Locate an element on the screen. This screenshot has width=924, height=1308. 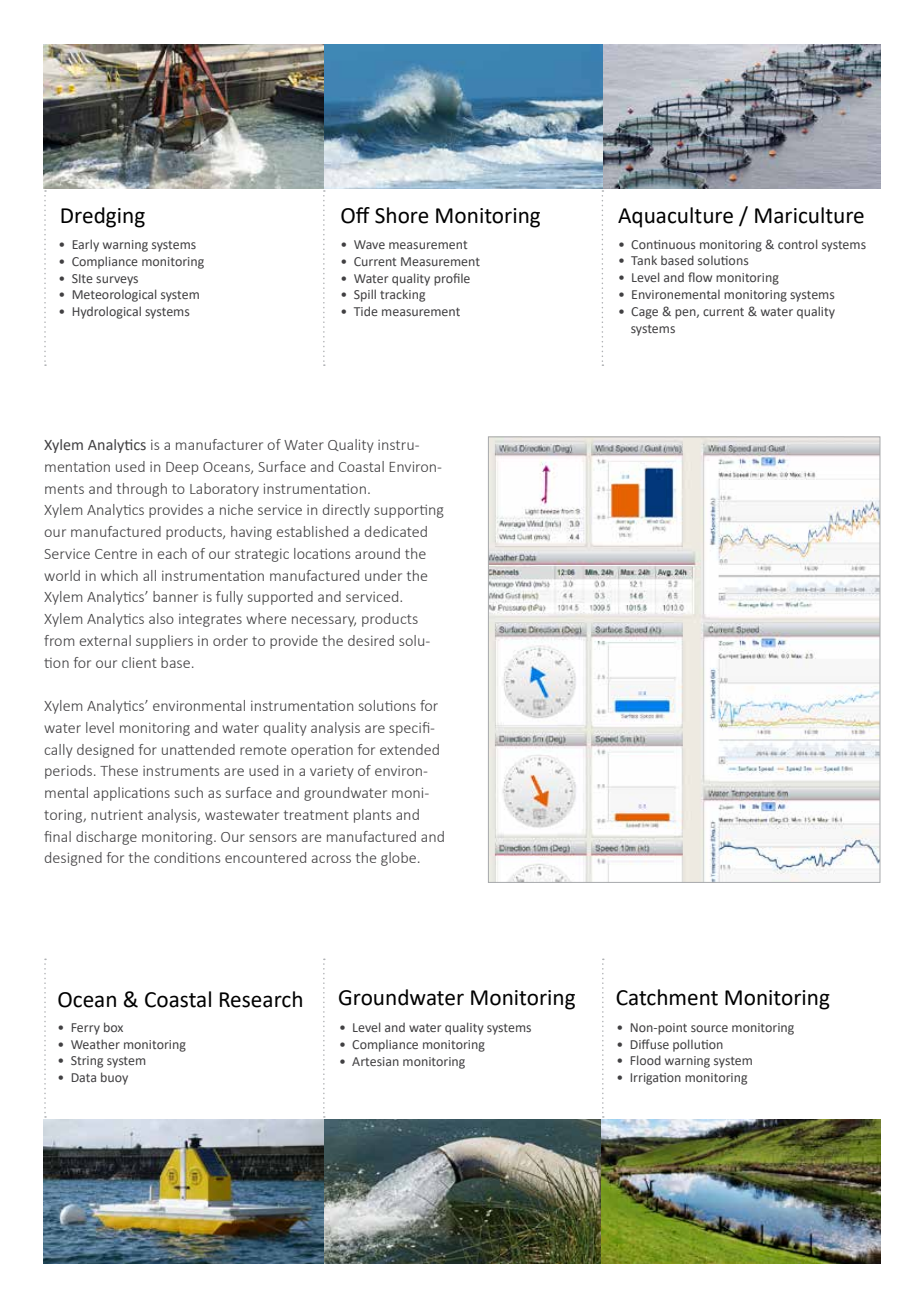
globe is located at coordinates (398, 859).
